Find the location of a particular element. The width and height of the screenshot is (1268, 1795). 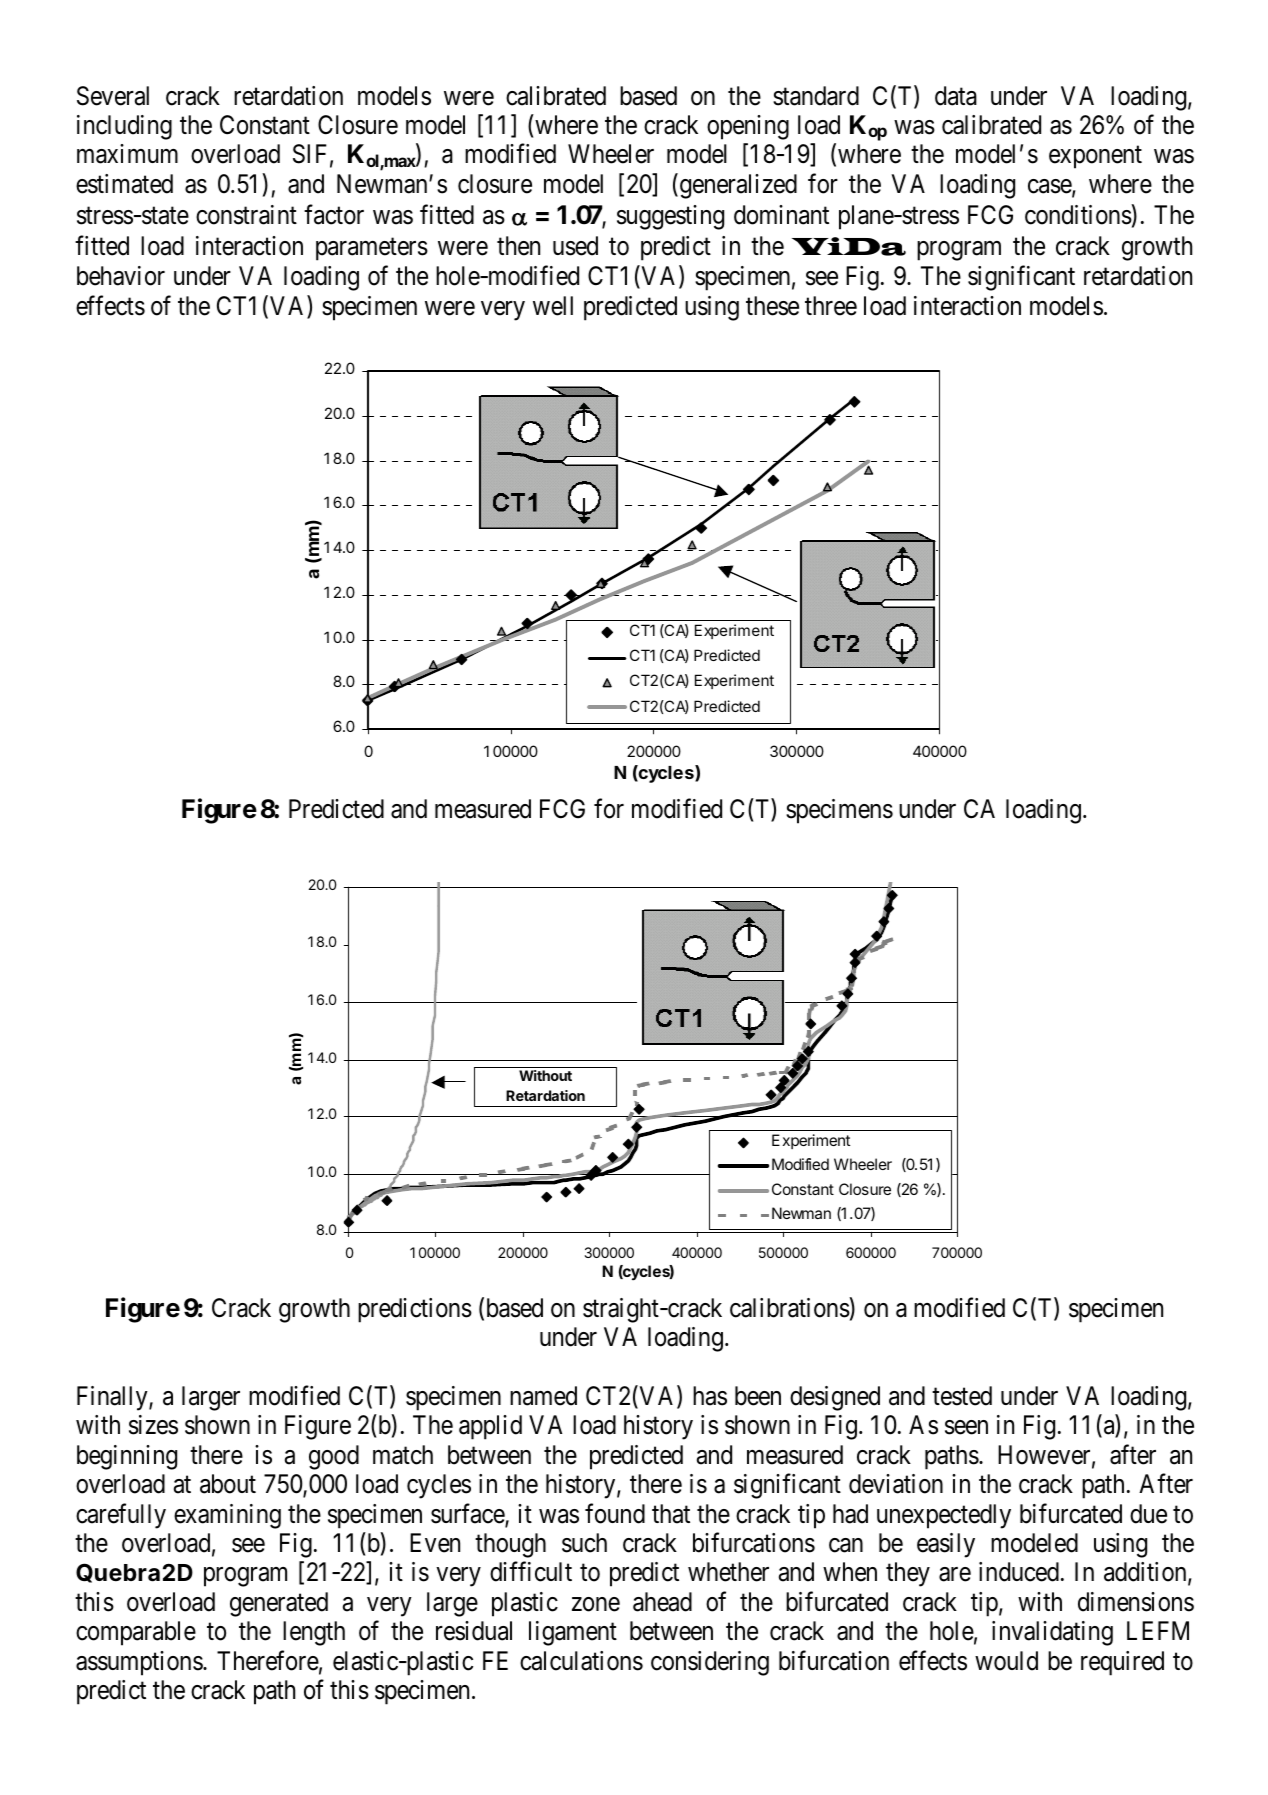

these is located at coordinates (772, 306).
